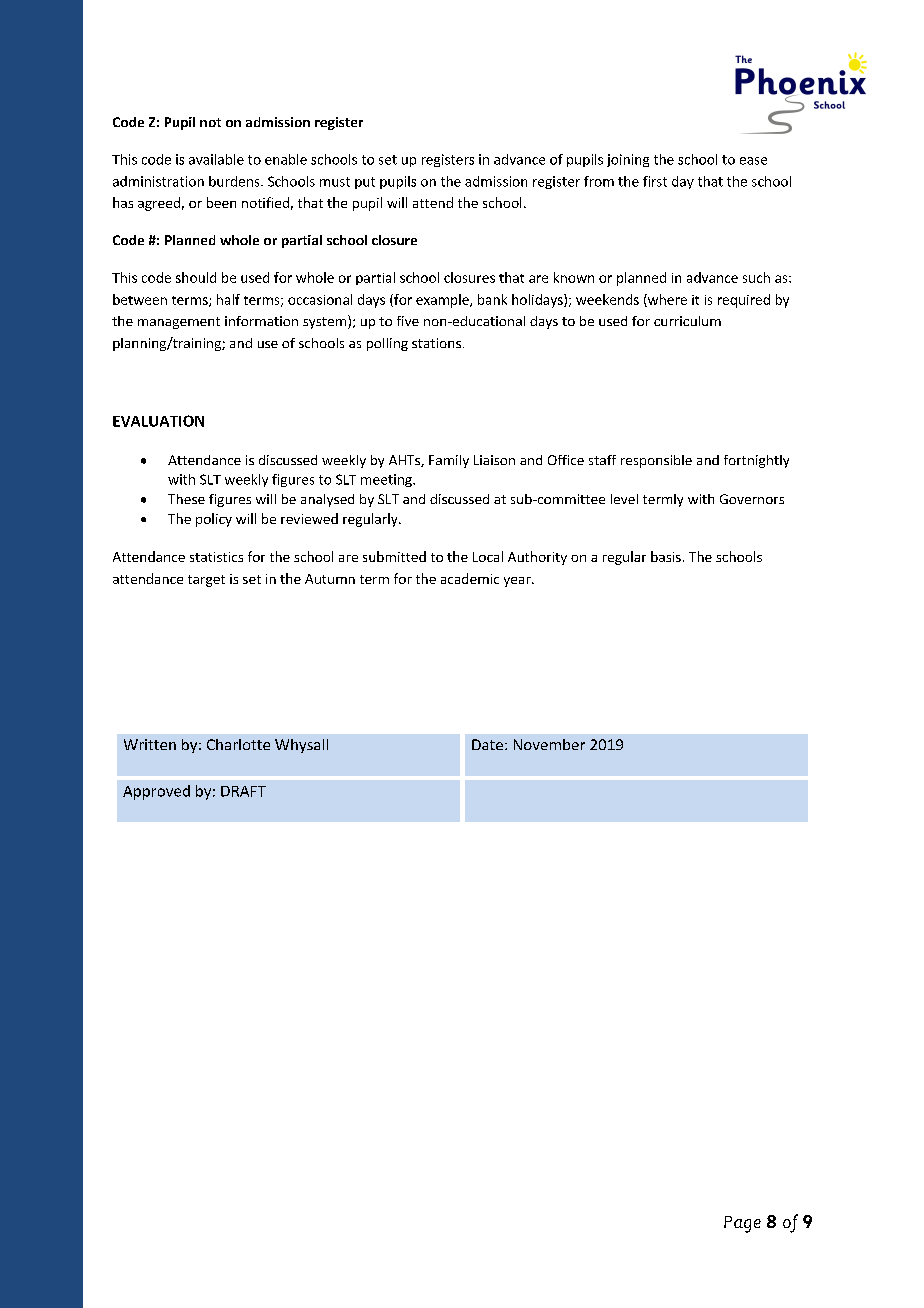  What do you see at coordinates (655, 181) in the document?
I see `first` at bounding box center [655, 181].
